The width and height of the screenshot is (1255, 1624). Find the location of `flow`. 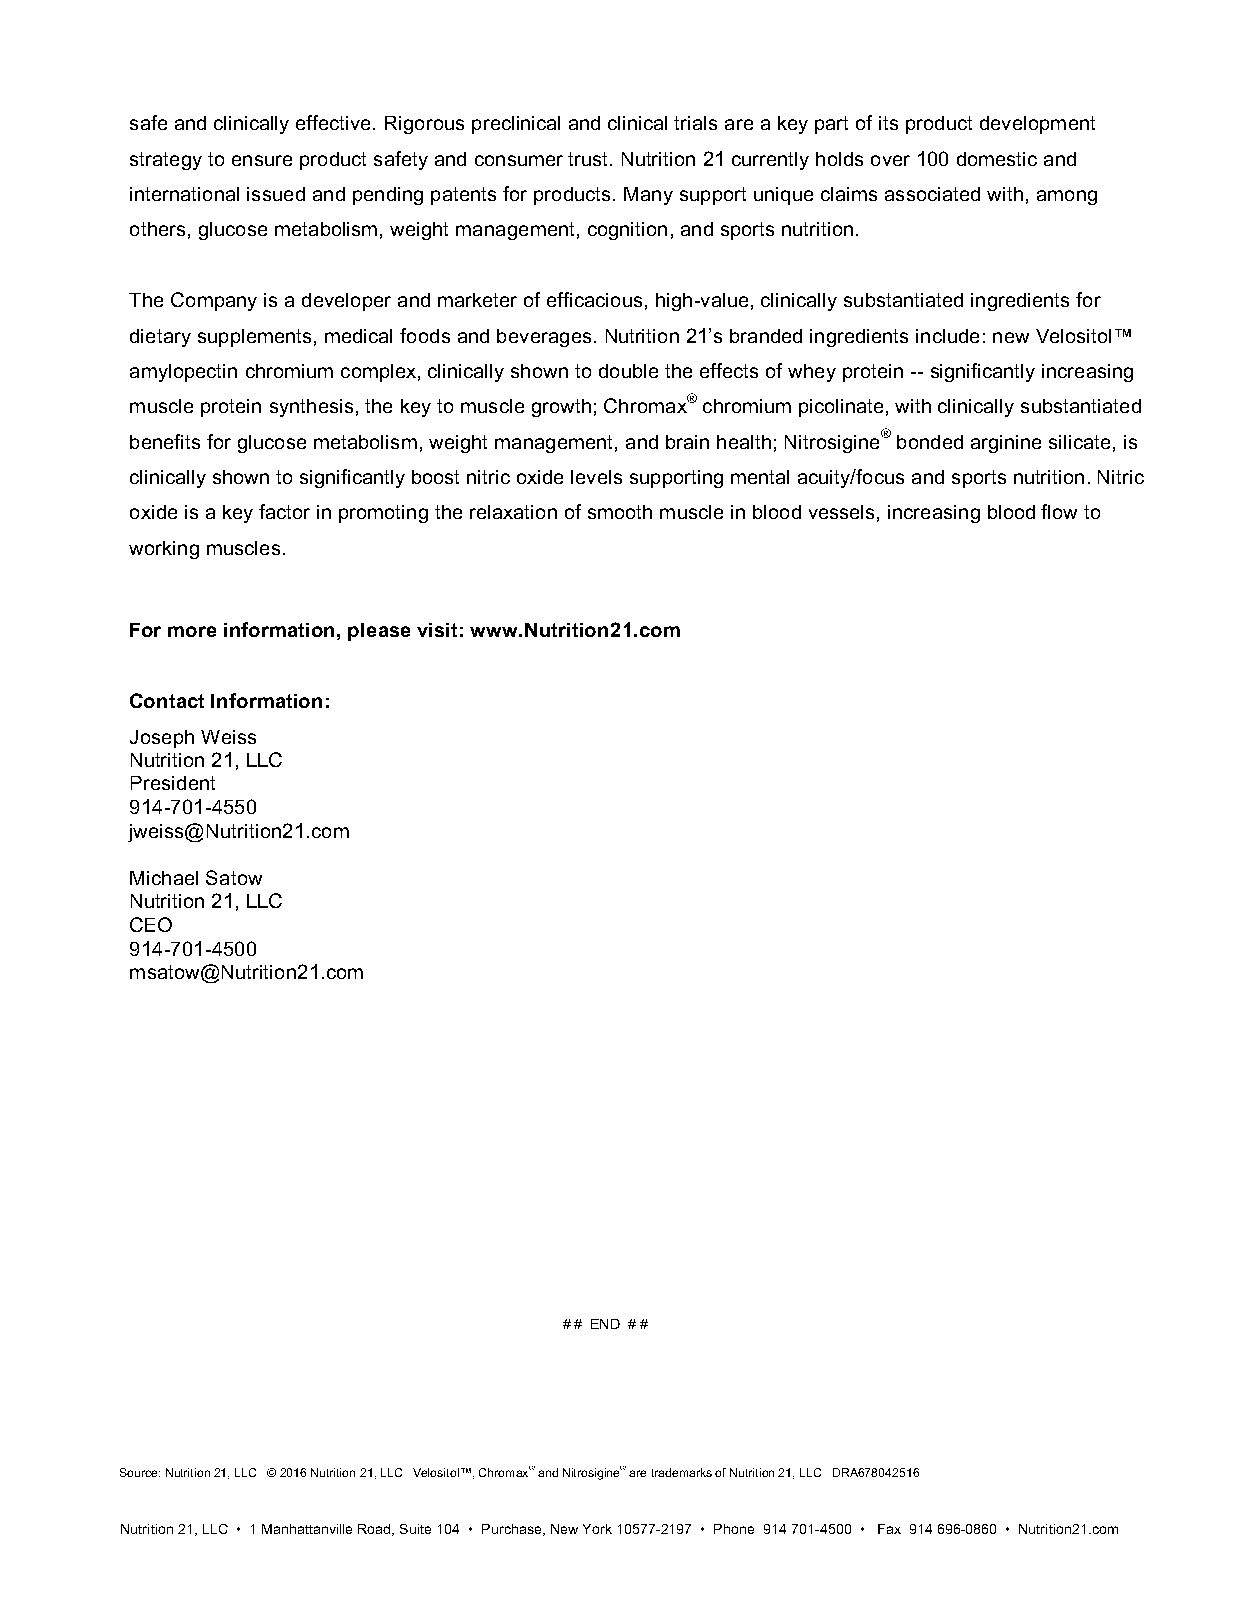

flow is located at coordinates (1059, 511).
